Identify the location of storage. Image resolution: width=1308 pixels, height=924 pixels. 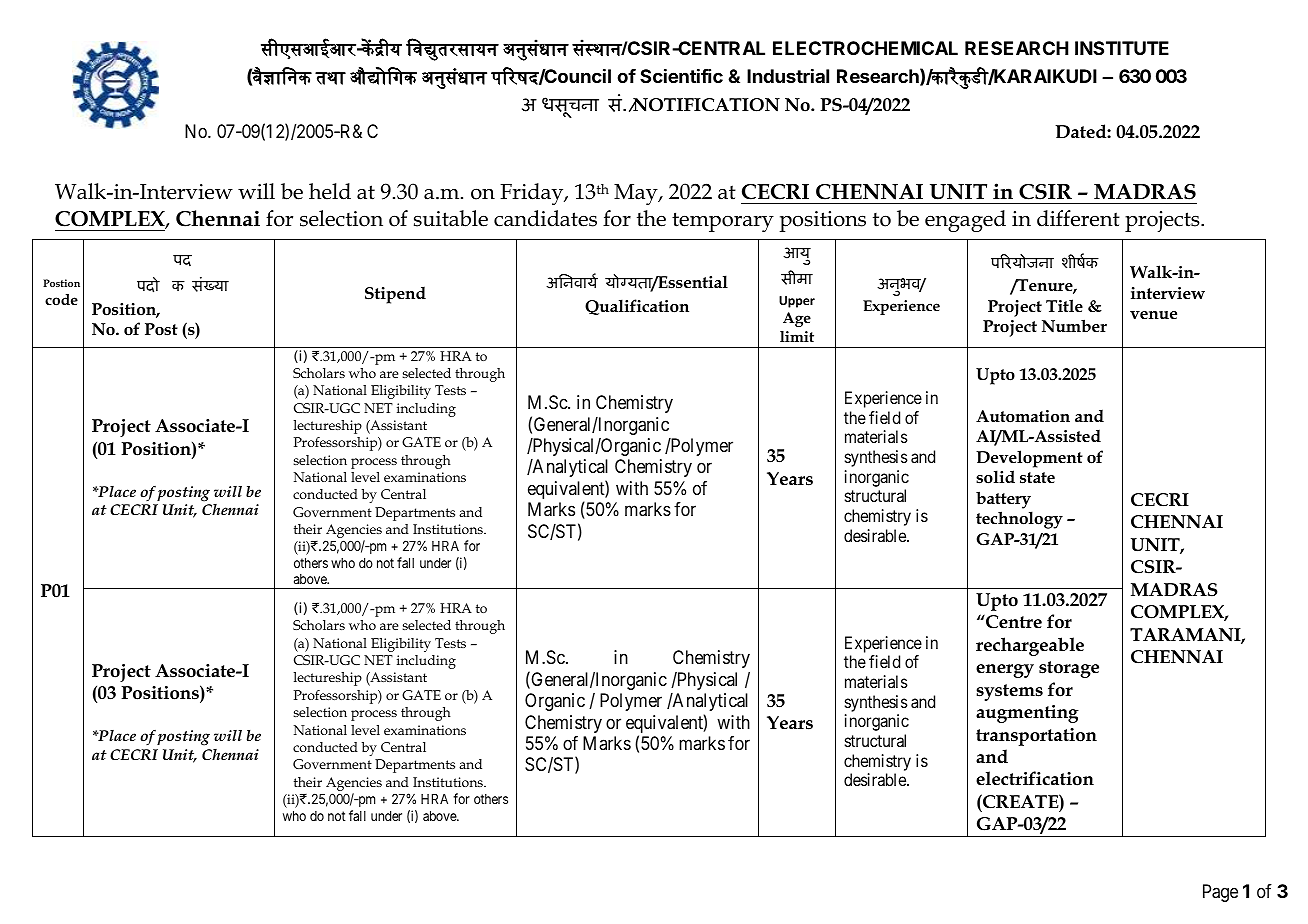
(1069, 669).
